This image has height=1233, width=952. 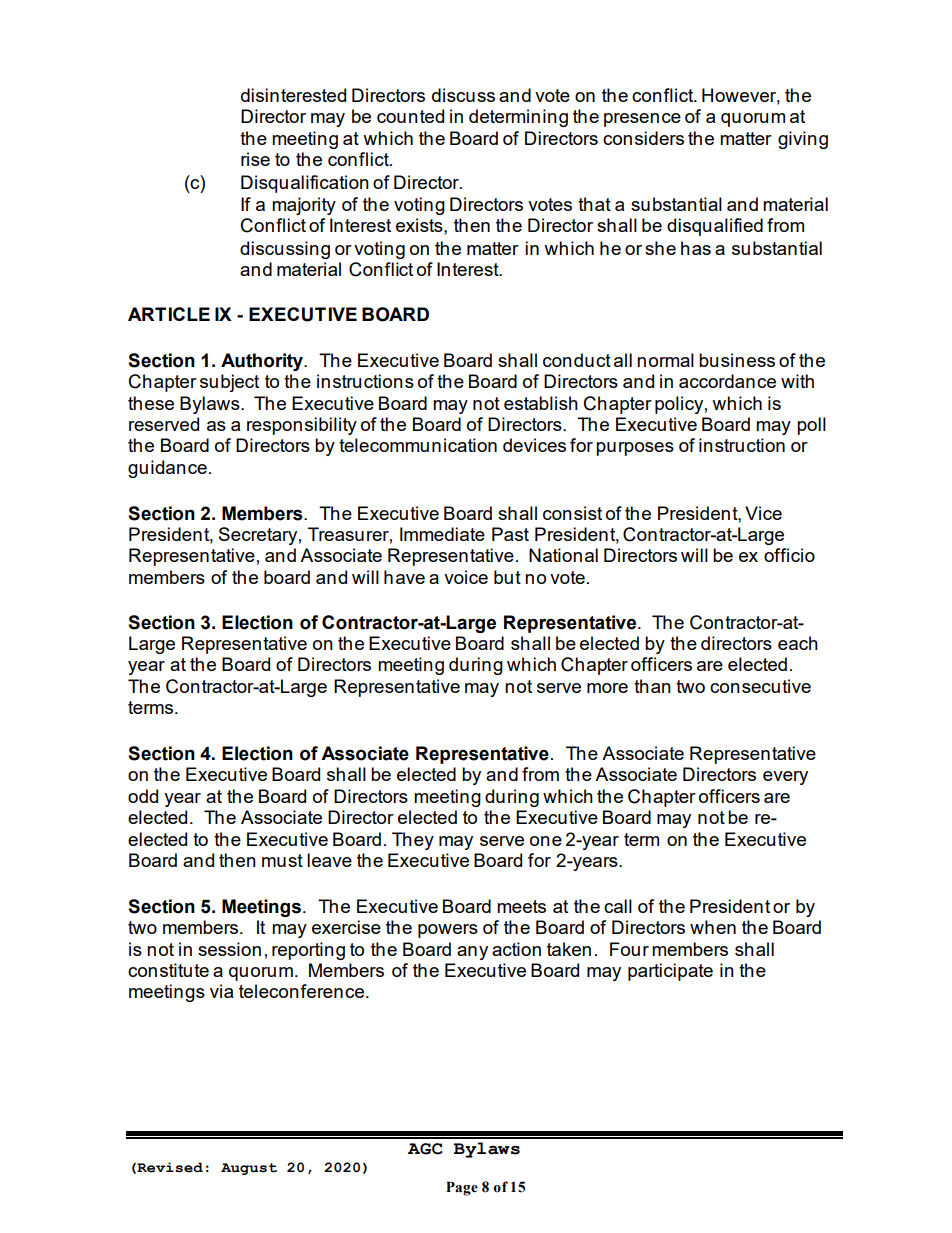 I want to click on giving, so click(x=803, y=140).
